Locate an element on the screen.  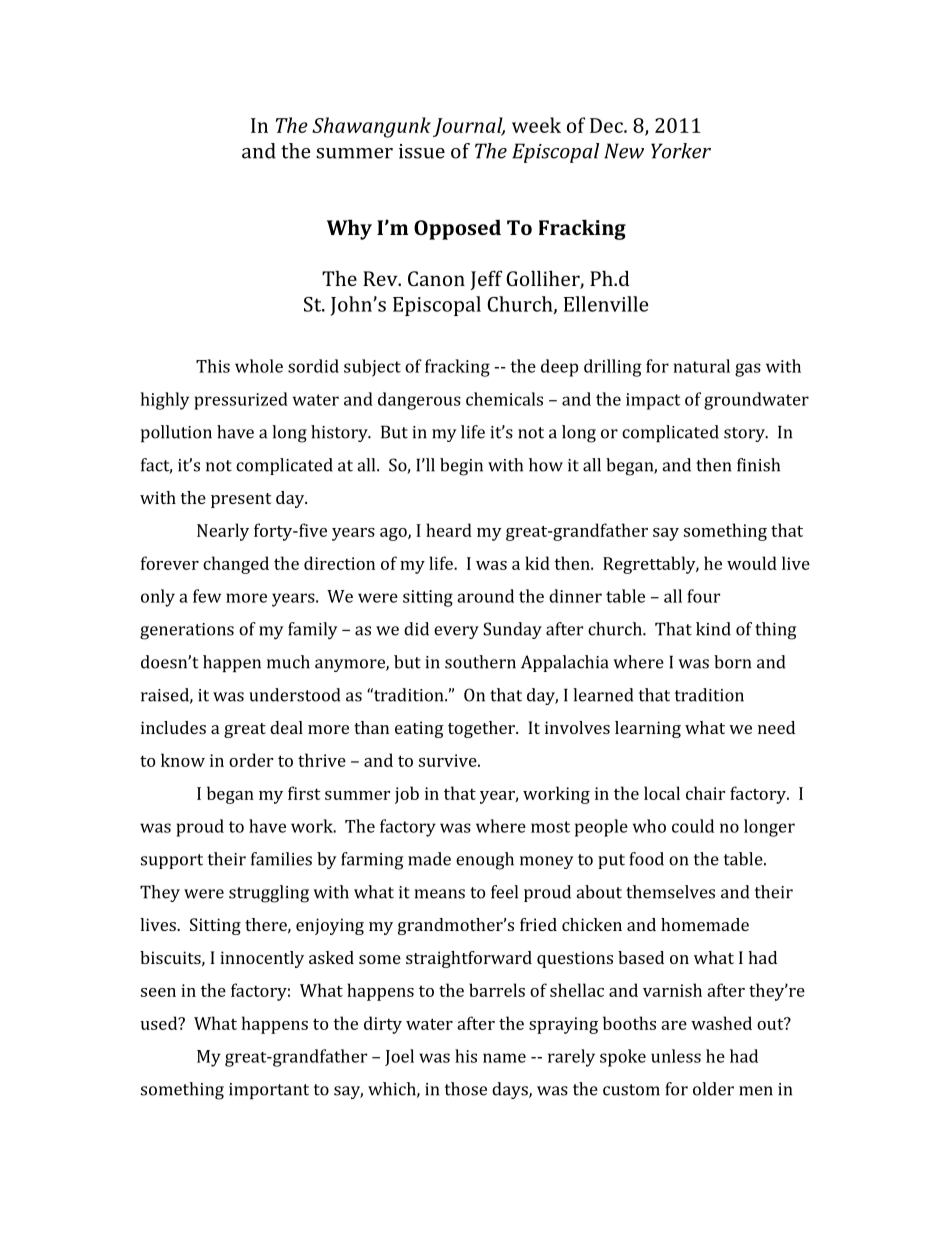
Journal is located at coordinates (469, 127).
